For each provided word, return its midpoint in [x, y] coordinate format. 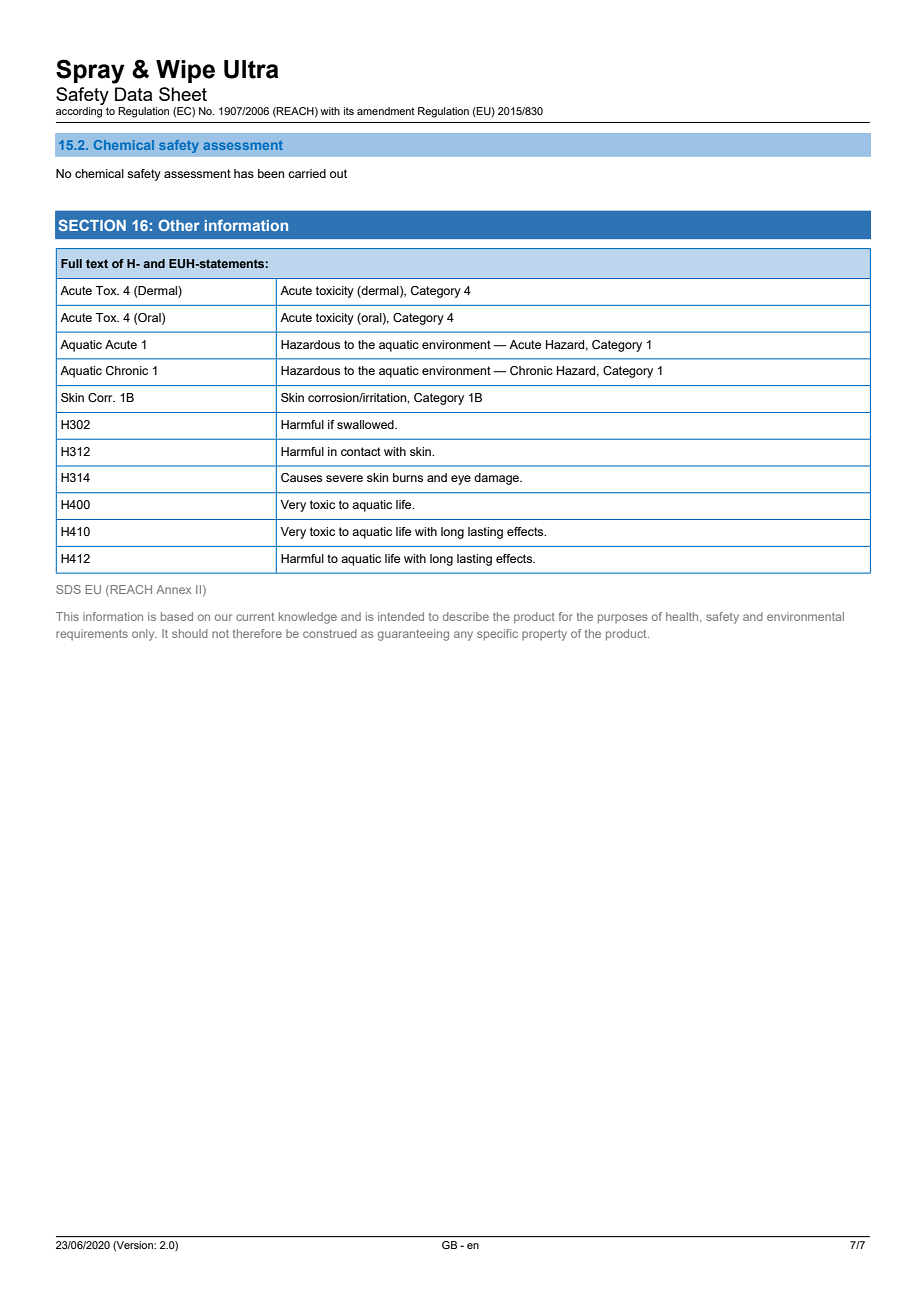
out [338, 173]
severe [344, 478]
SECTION [92, 225]
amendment [386, 111]
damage [498, 479]
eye [461, 480]
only [144, 635]
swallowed [366, 424]
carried [307, 173]
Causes [301, 477]
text [97, 263]
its [349, 111]
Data [133, 94]
